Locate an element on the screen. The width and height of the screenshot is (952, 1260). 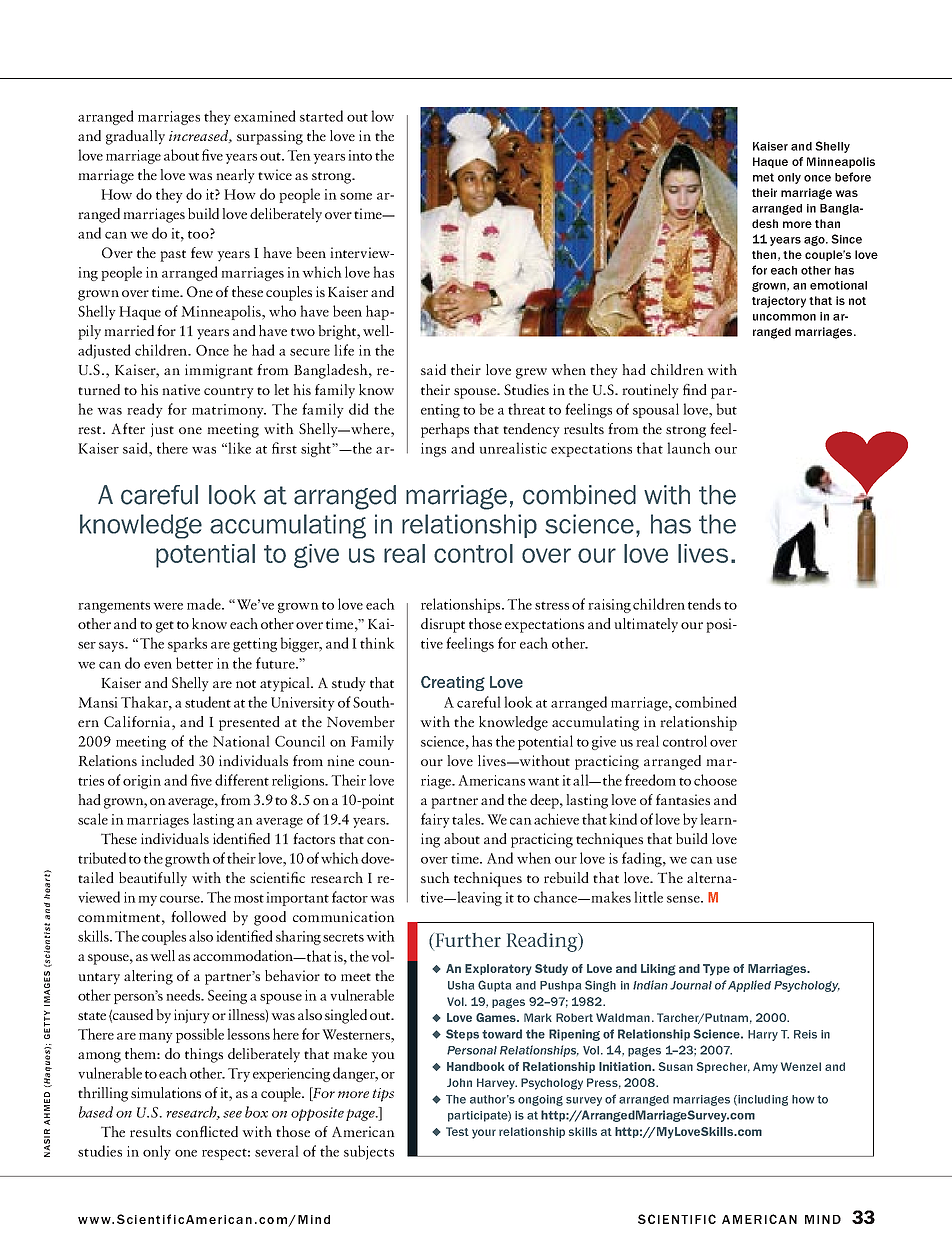
Type is located at coordinates (716, 970).
